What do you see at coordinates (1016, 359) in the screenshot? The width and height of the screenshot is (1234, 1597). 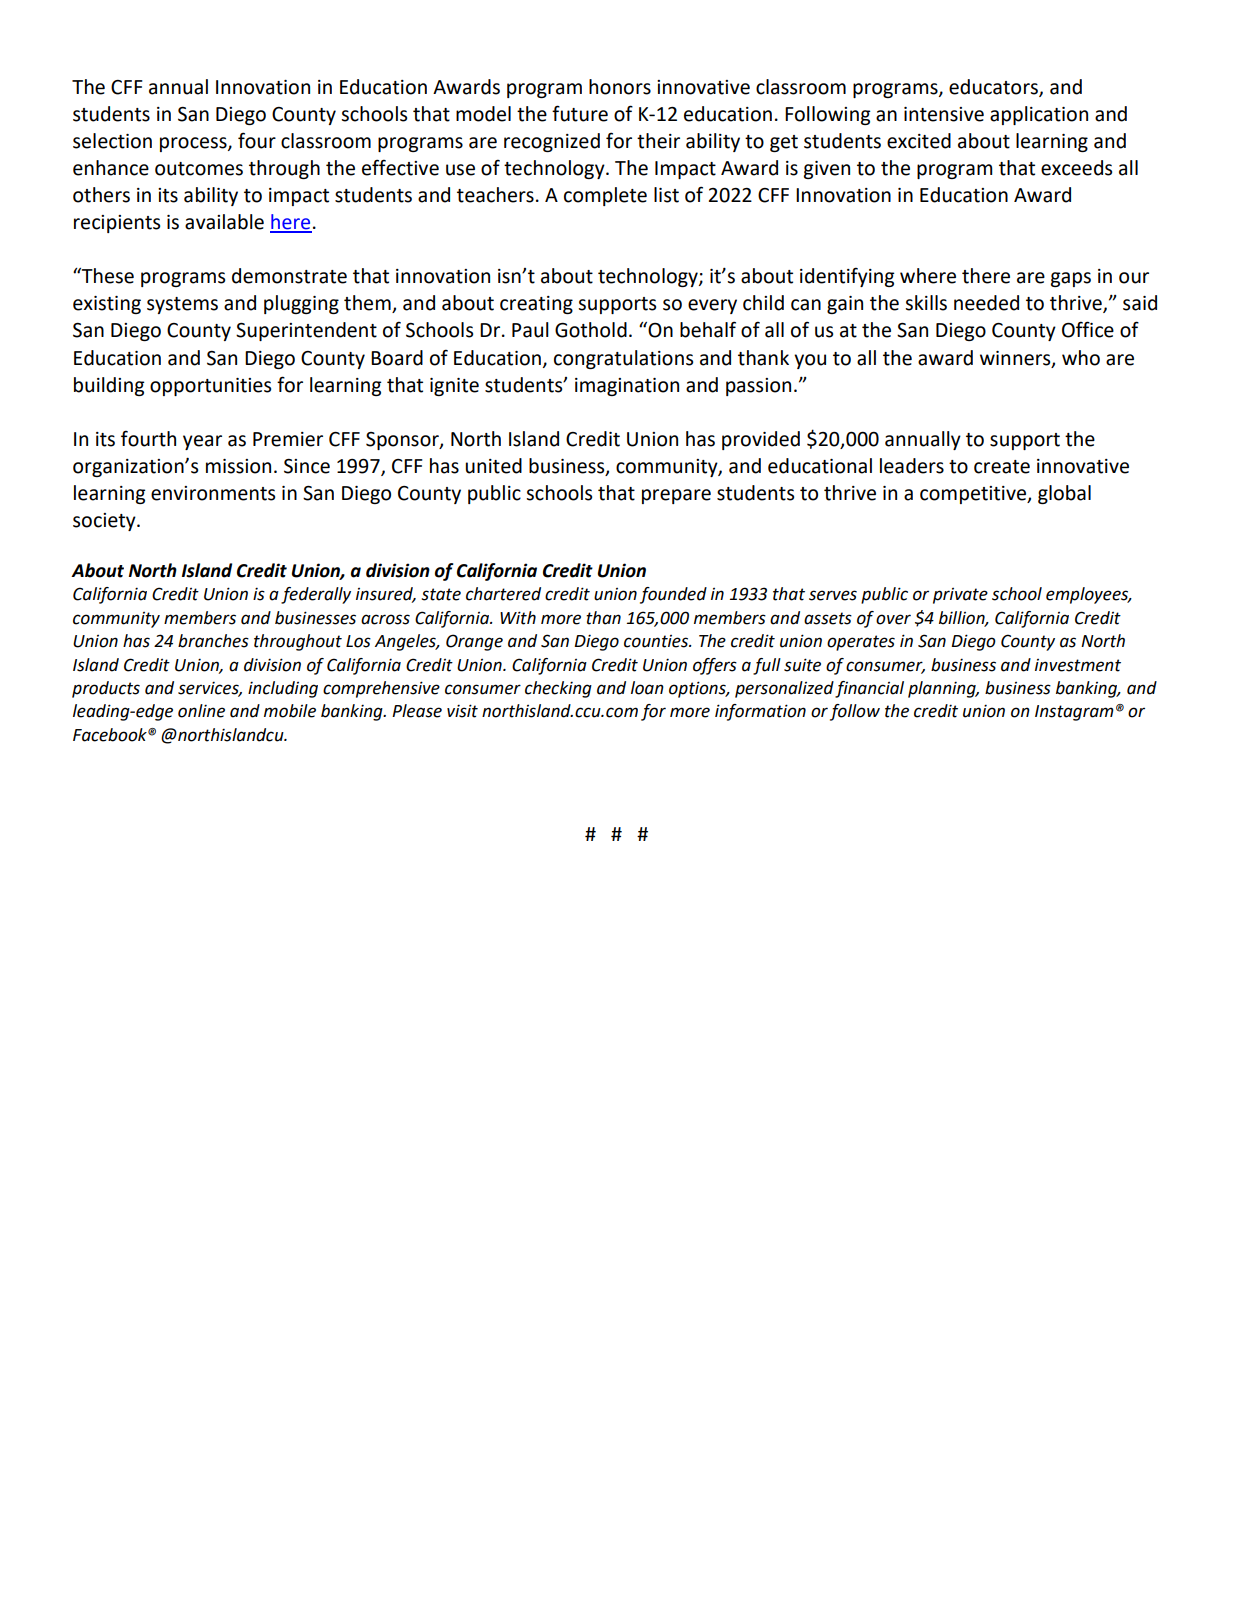 I see `winners` at bounding box center [1016, 359].
